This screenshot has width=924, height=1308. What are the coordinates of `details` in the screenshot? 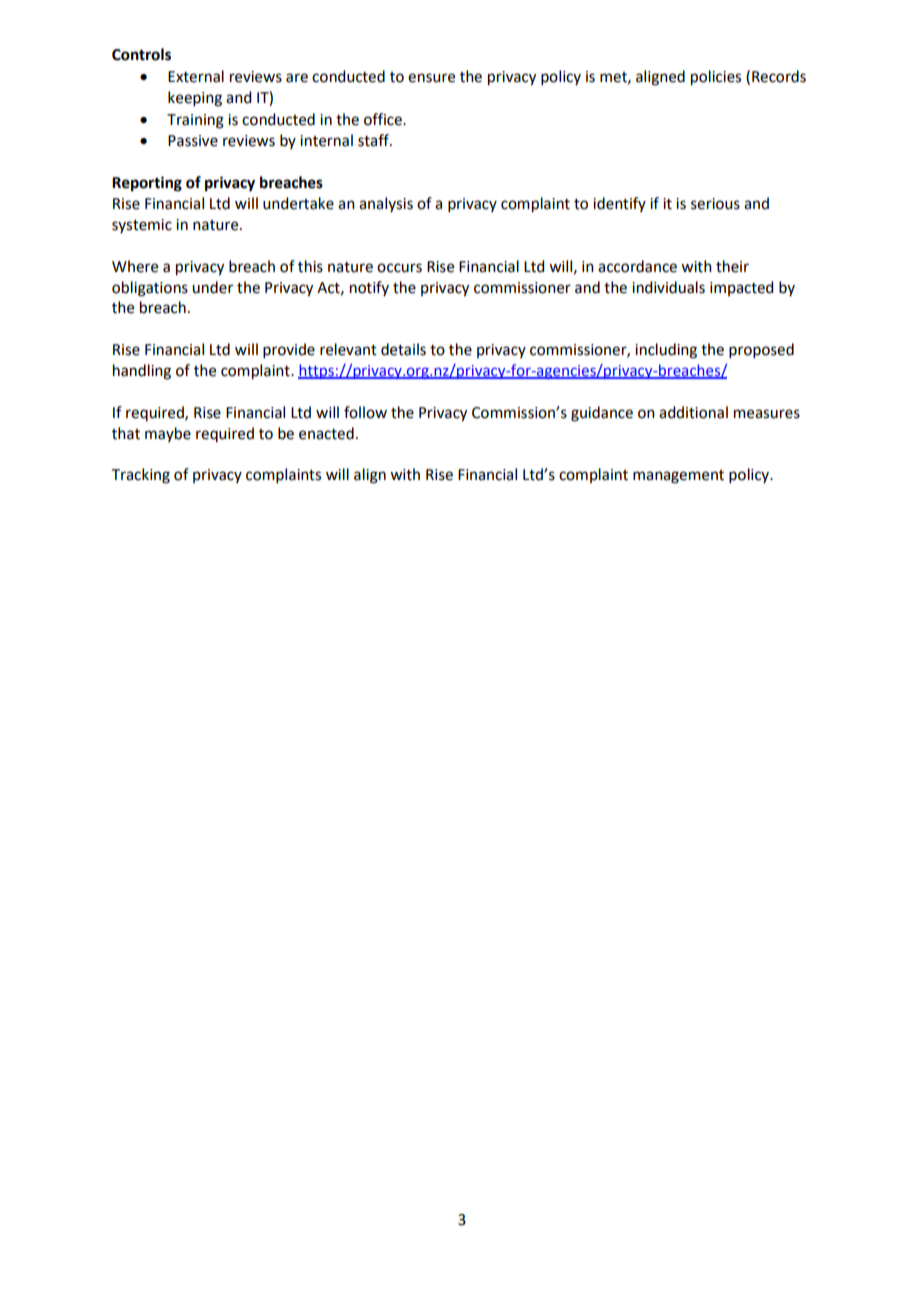 It's located at (403, 349).
